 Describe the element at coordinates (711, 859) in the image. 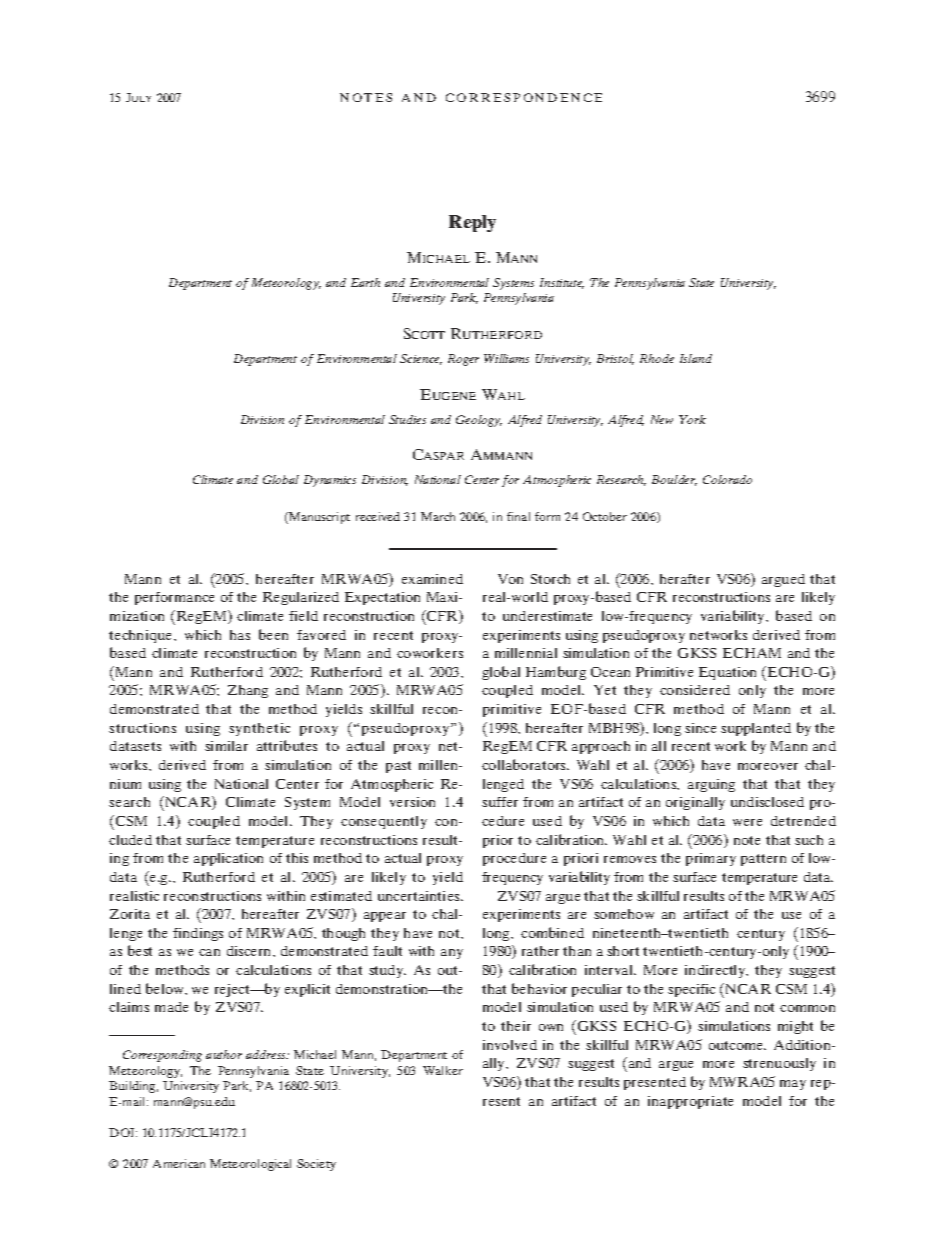

I see `primary` at that location.
